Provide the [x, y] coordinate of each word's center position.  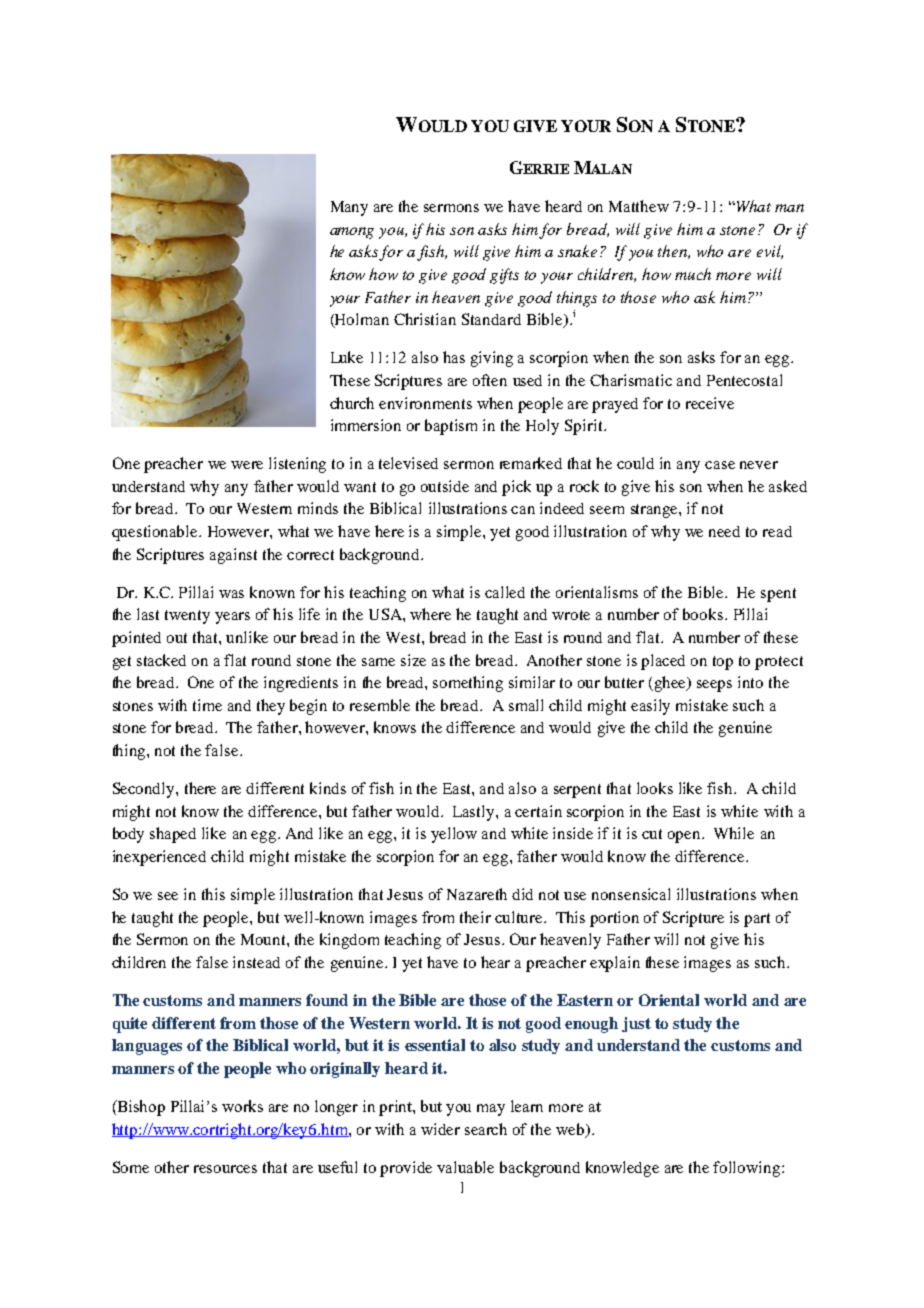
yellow [454, 835]
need [724, 531]
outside [445, 486]
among [352, 233]
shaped [173, 835]
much [693, 274]
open [685, 837]
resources [225, 1169]
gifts [504, 276]
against [233, 556]
